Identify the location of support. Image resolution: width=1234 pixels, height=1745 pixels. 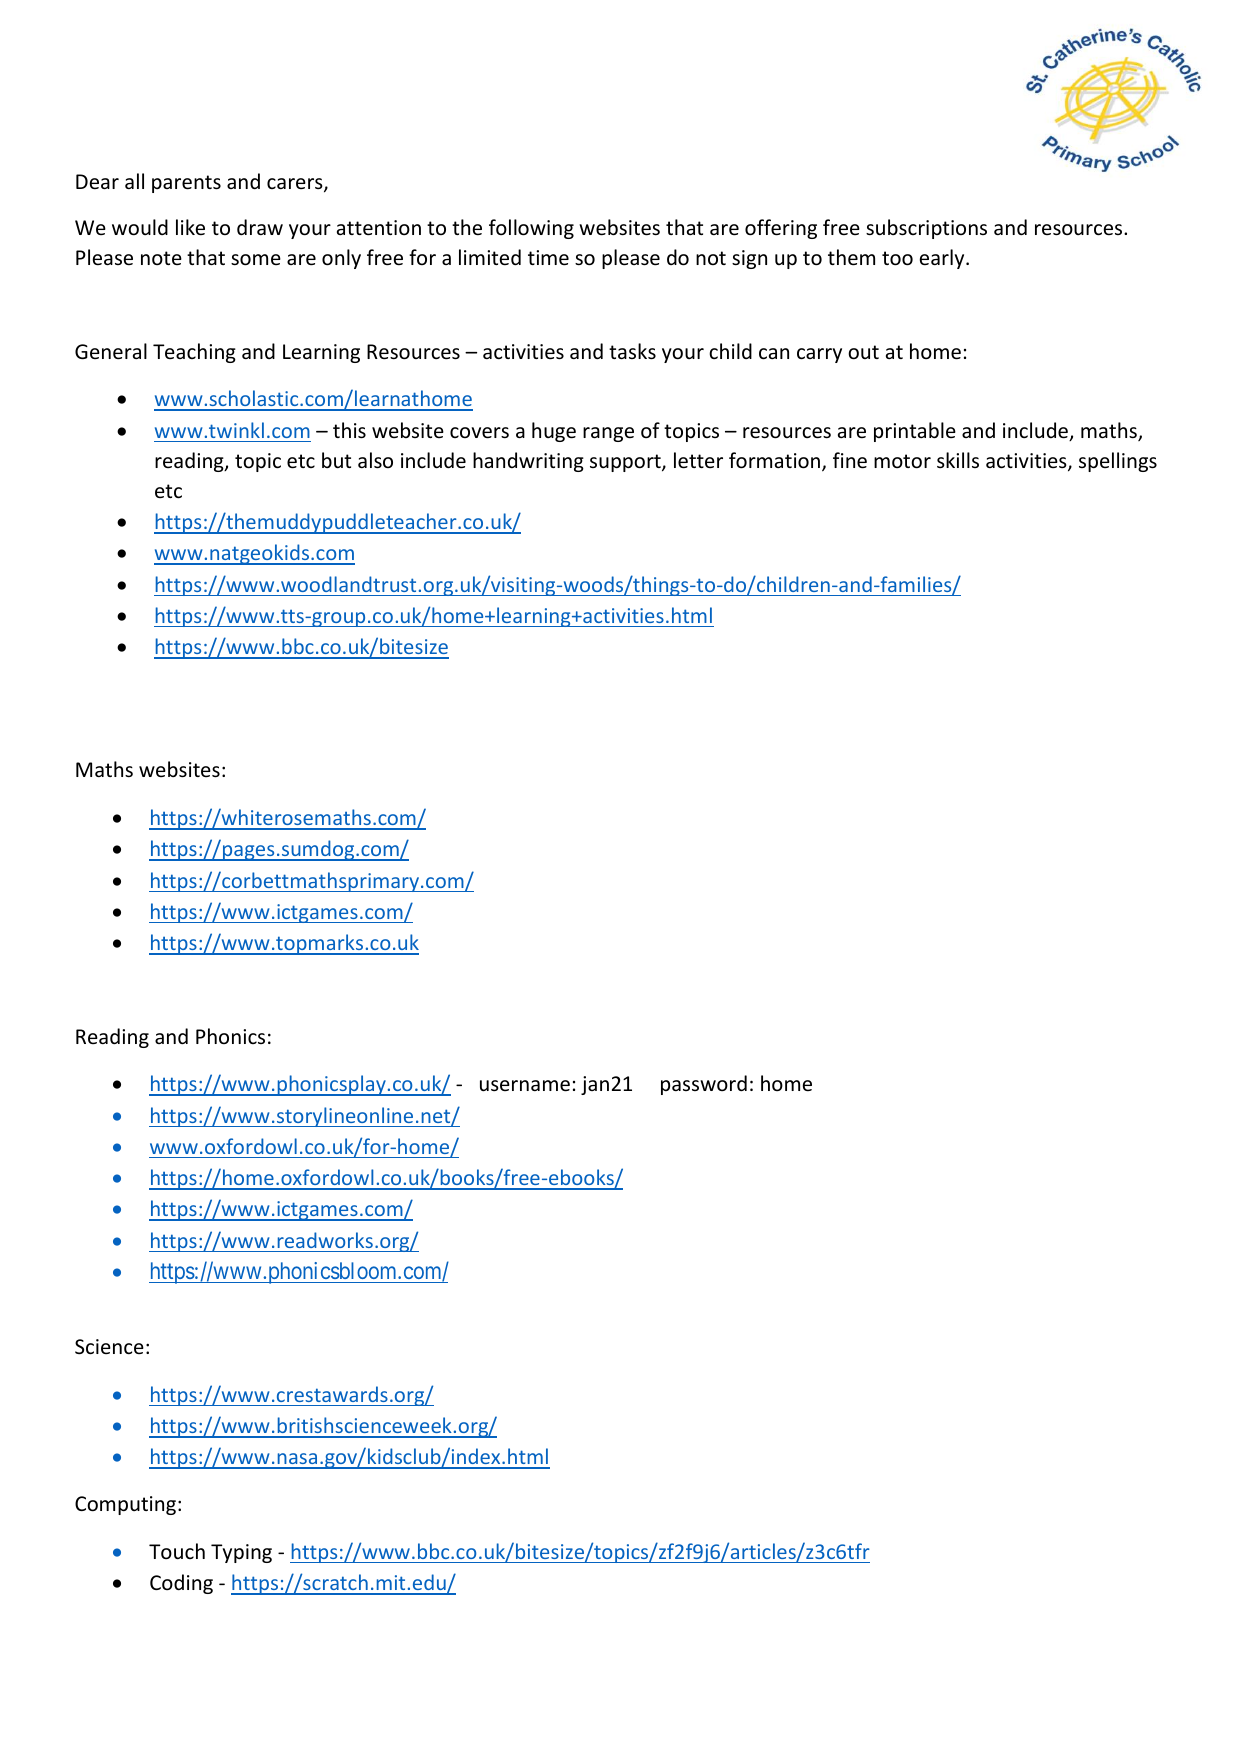
(626, 463).
